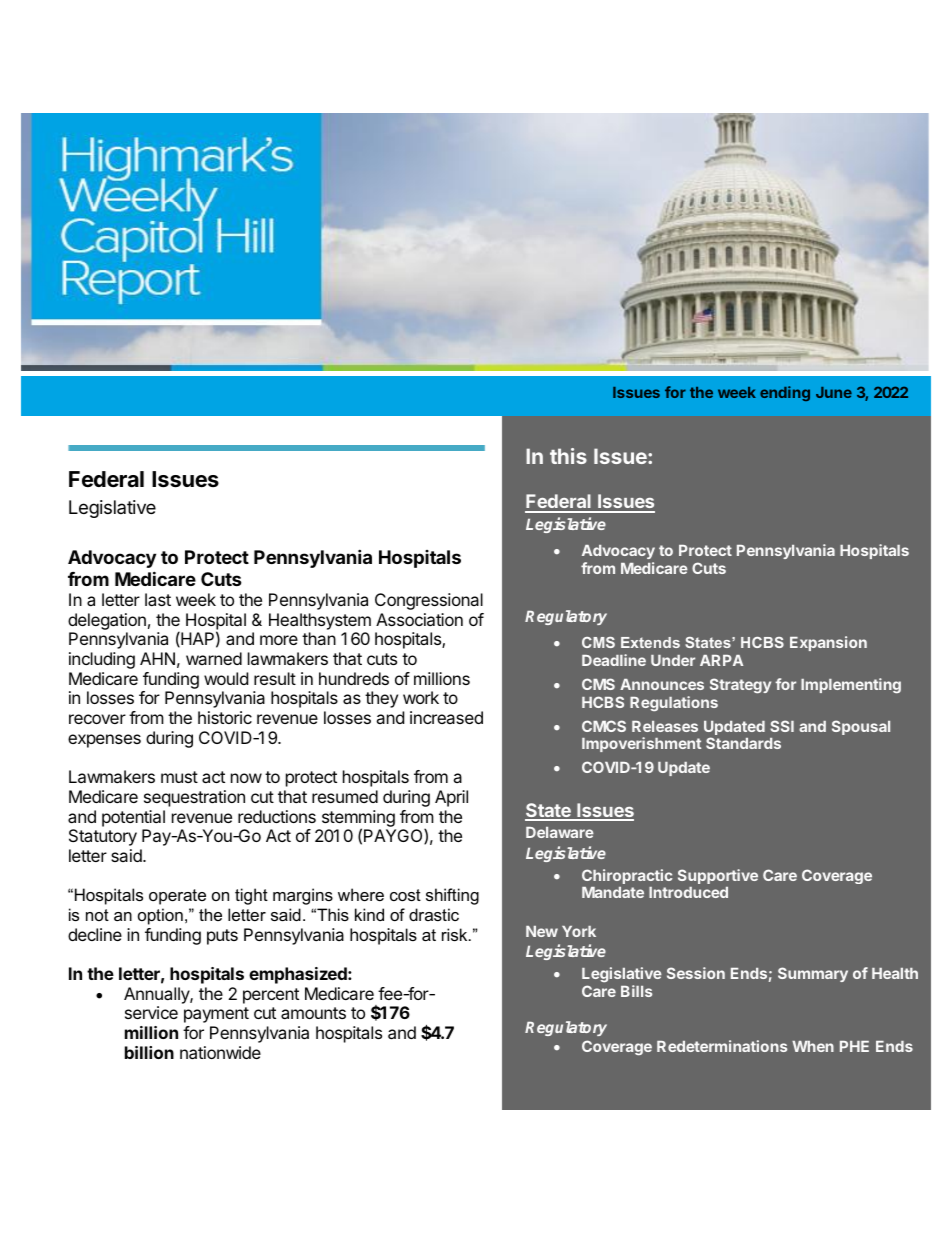  I want to click on June, so click(834, 392).
